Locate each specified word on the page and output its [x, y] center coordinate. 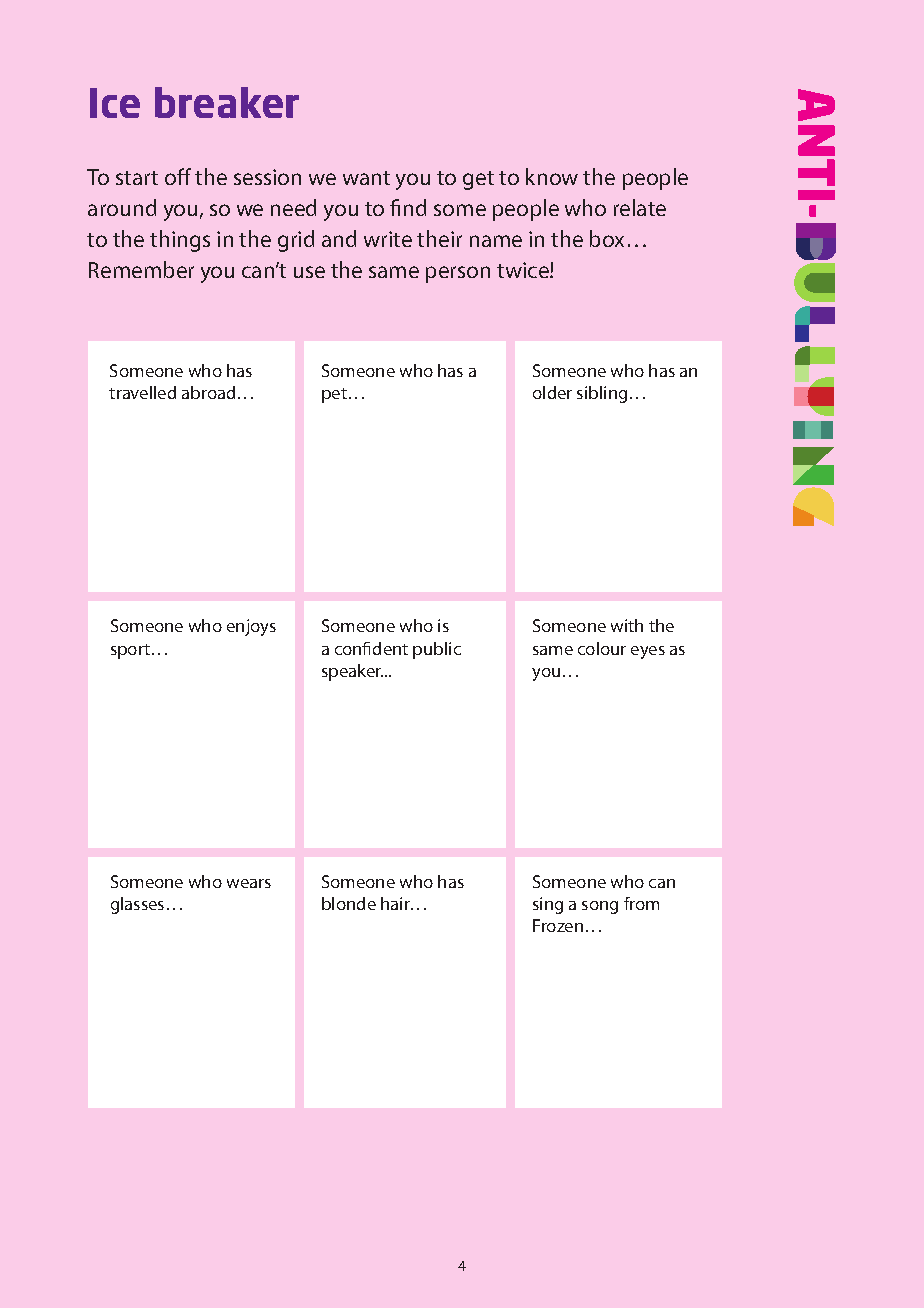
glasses [137, 905]
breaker [227, 102]
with [627, 625]
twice [524, 270]
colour [602, 648]
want [366, 178]
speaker [352, 672]
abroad [208, 392]
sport [132, 651]
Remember [141, 269]
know [552, 176]
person [458, 274]
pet [334, 395]
